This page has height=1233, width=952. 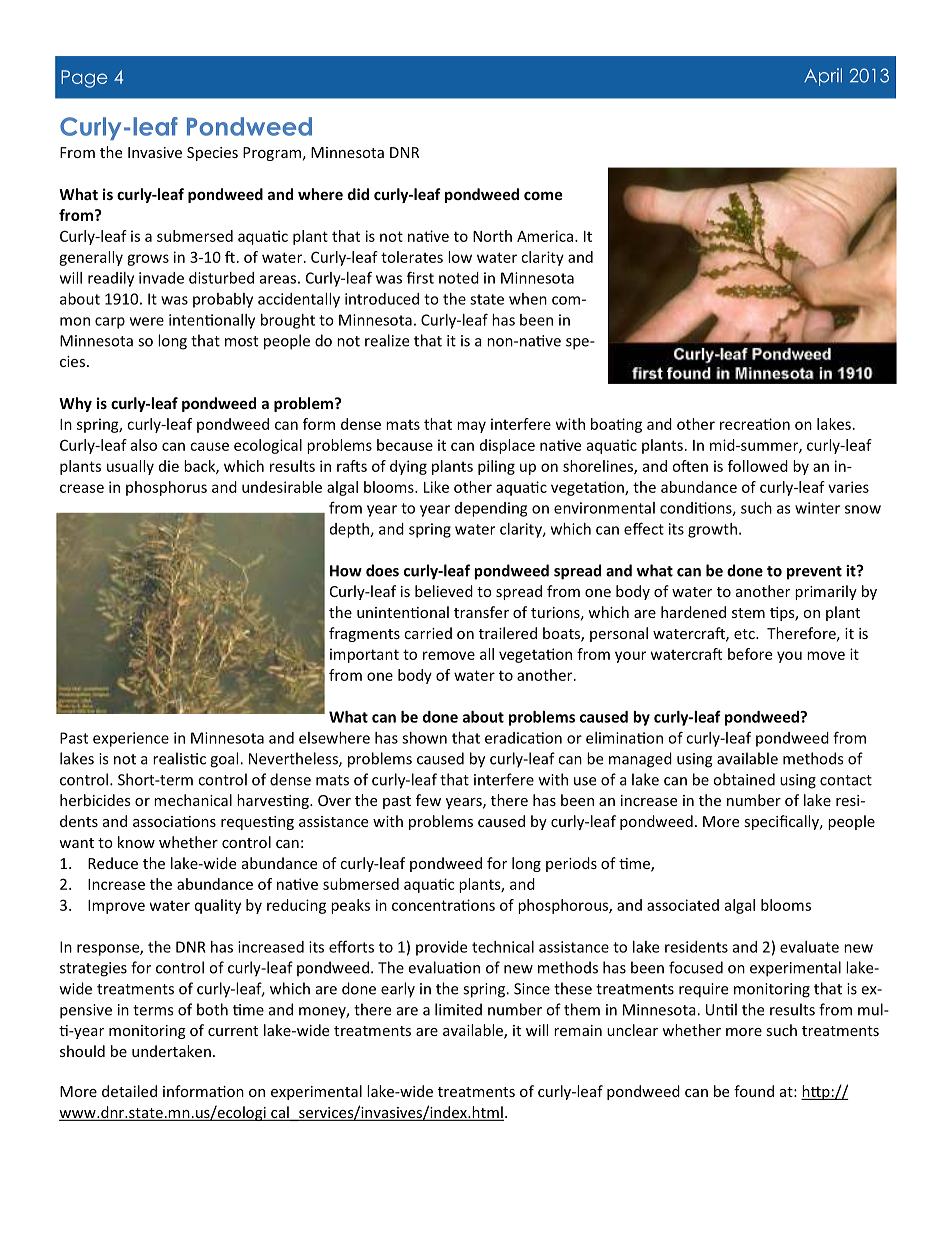 What do you see at coordinates (444, 591) in the page?
I see `believed` at bounding box center [444, 591].
